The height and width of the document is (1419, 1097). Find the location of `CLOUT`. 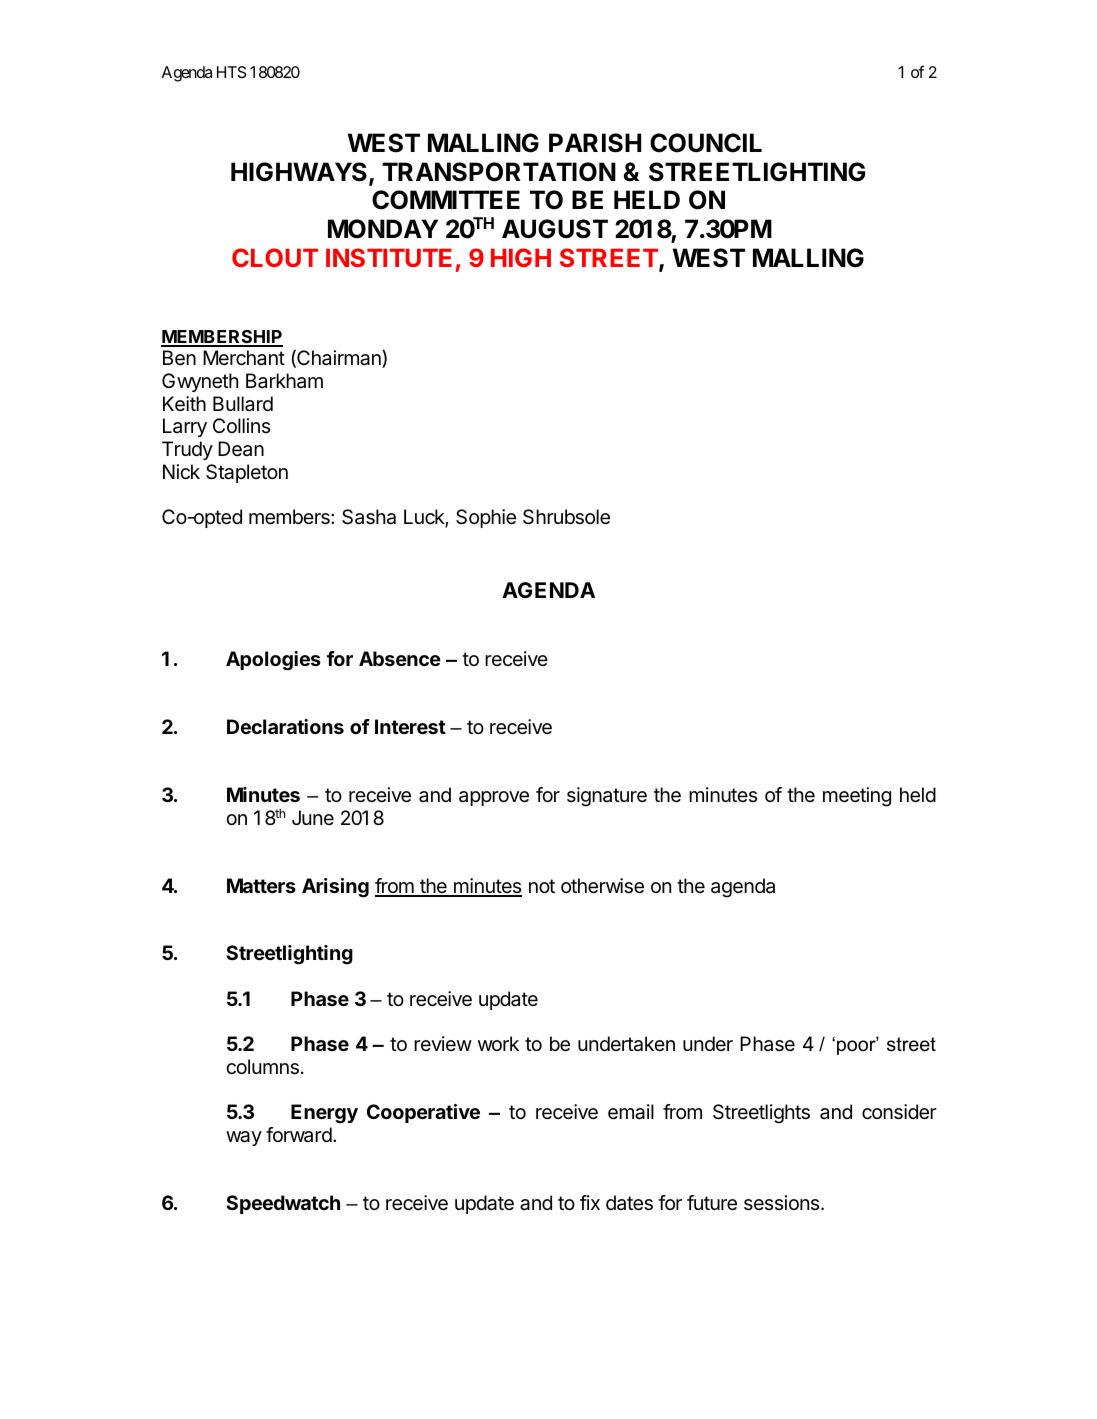

CLOUT is located at coordinates (275, 257).
